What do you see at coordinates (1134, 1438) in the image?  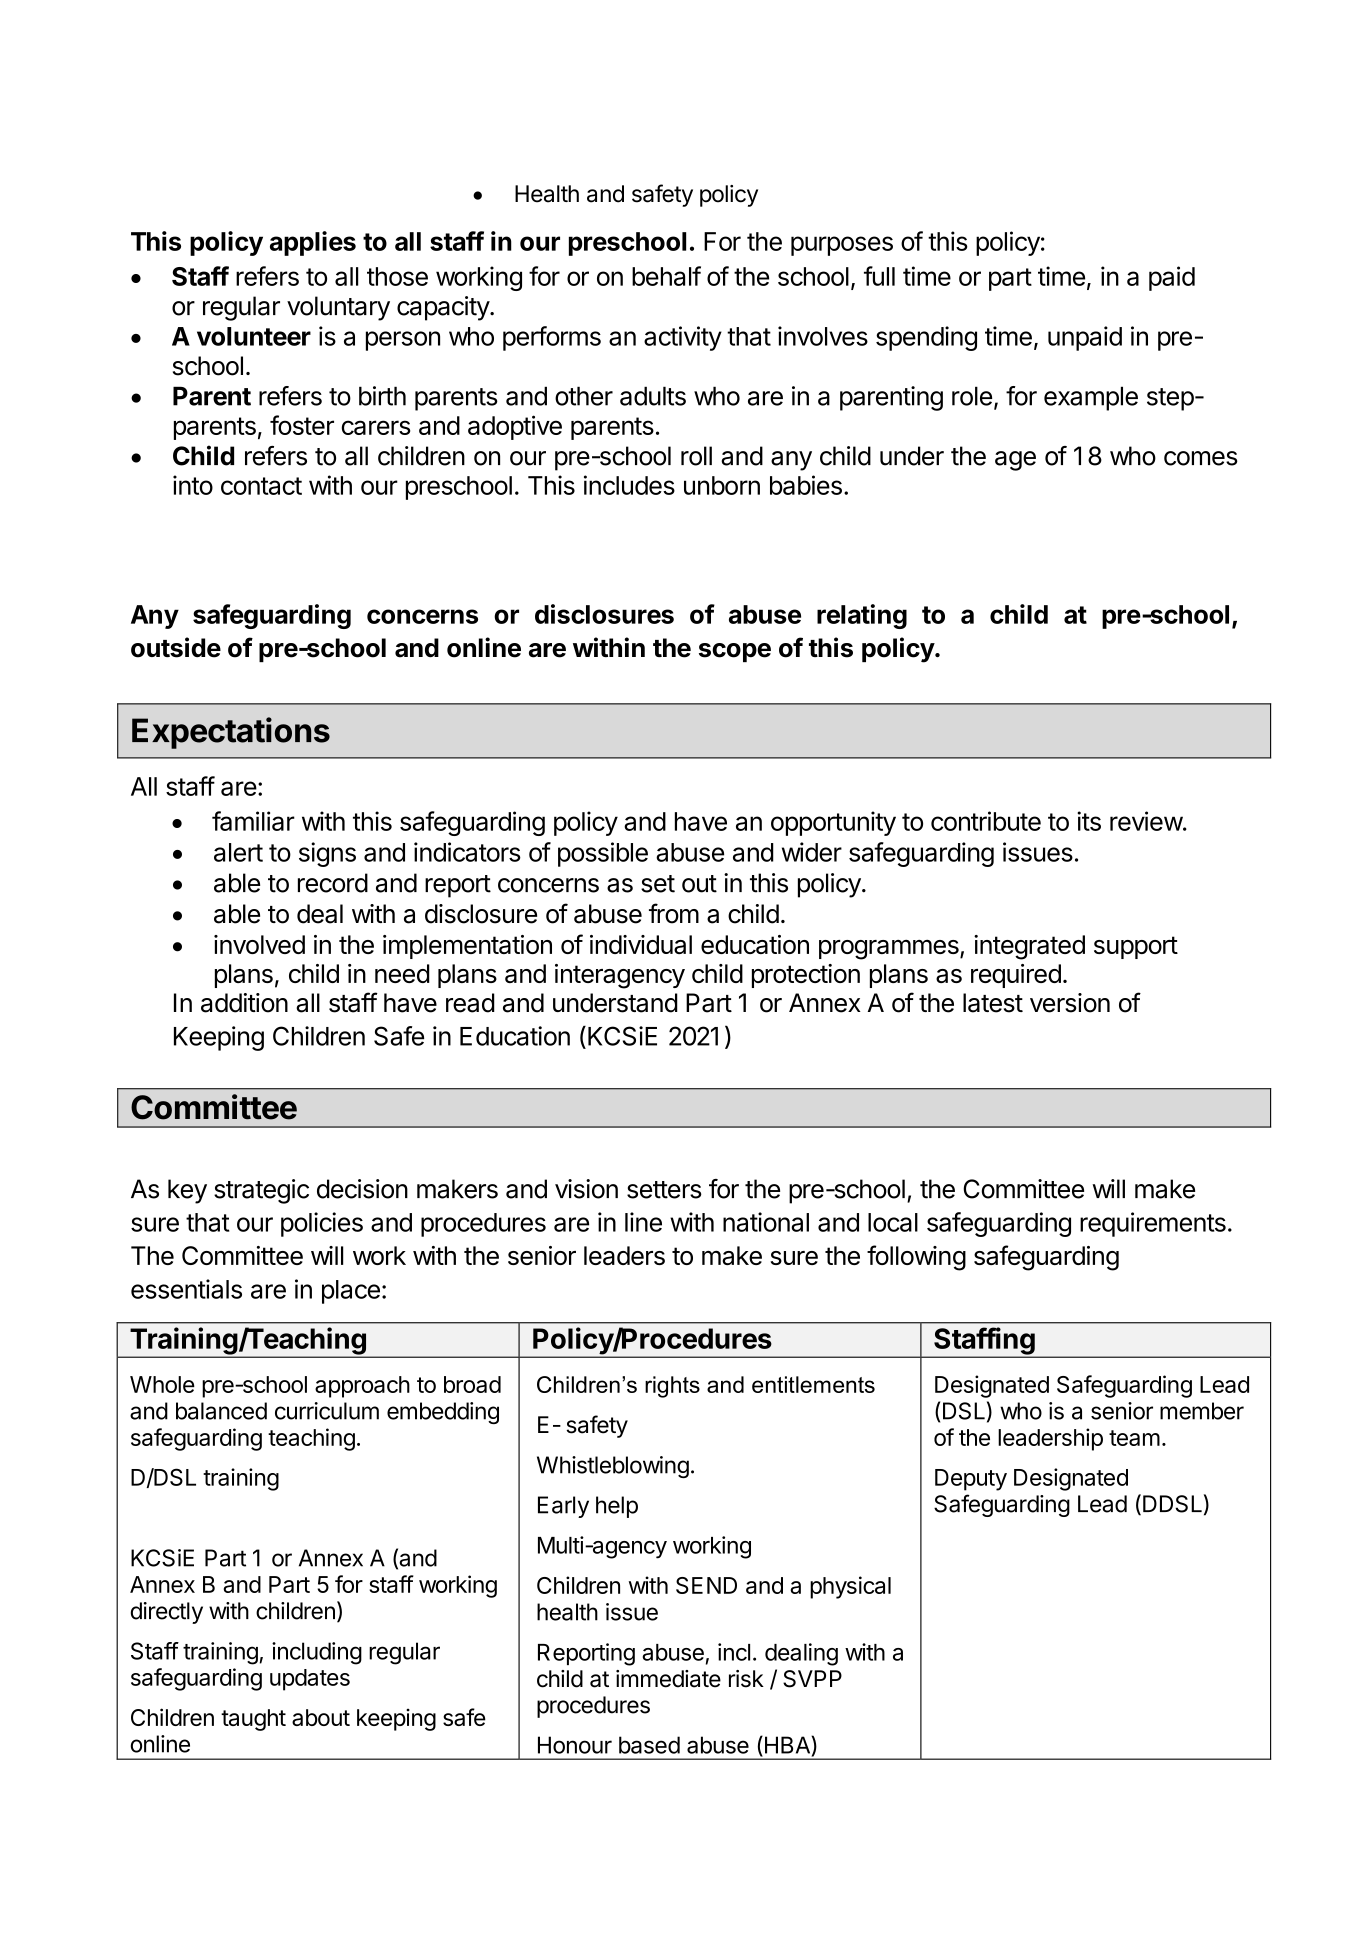 I see `team` at bounding box center [1134, 1438].
